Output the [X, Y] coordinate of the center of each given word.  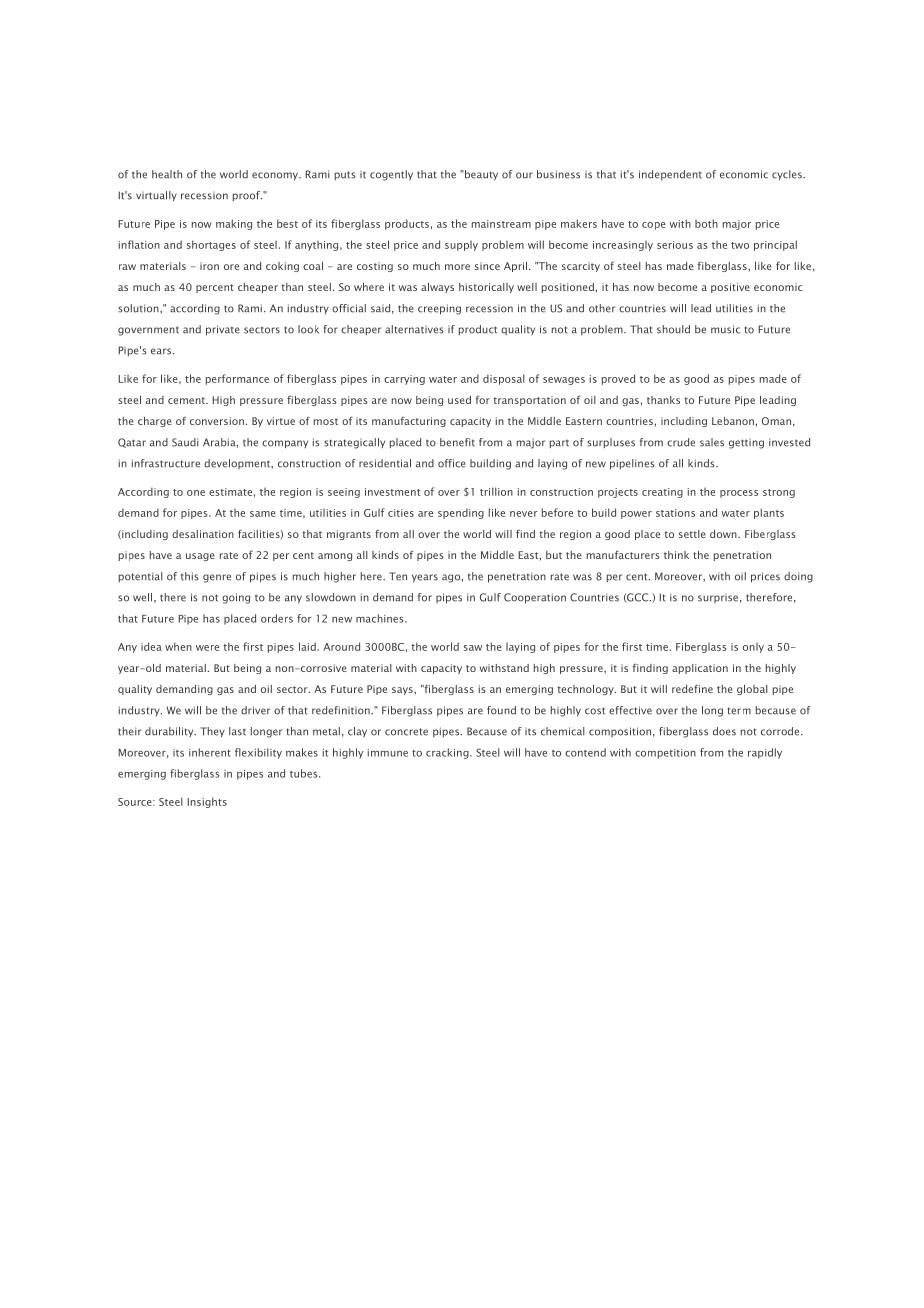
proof [247, 196]
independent [670, 175]
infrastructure [166, 463]
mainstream [501, 224]
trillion [496, 491]
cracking [448, 753]
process [739, 494]
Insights [207, 802]
